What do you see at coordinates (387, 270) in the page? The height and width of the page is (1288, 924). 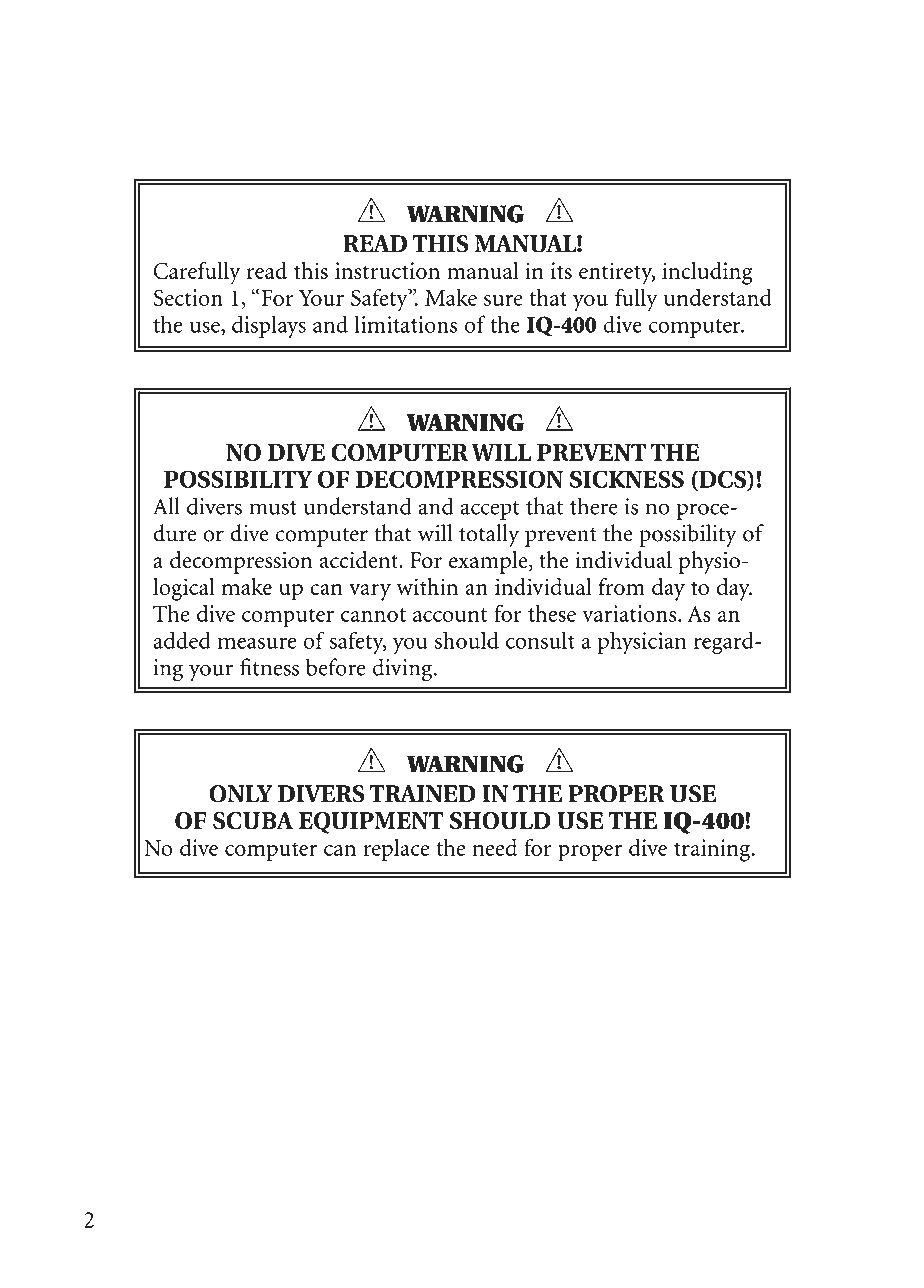 I see `instruction` at bounding box center [387, 270].
